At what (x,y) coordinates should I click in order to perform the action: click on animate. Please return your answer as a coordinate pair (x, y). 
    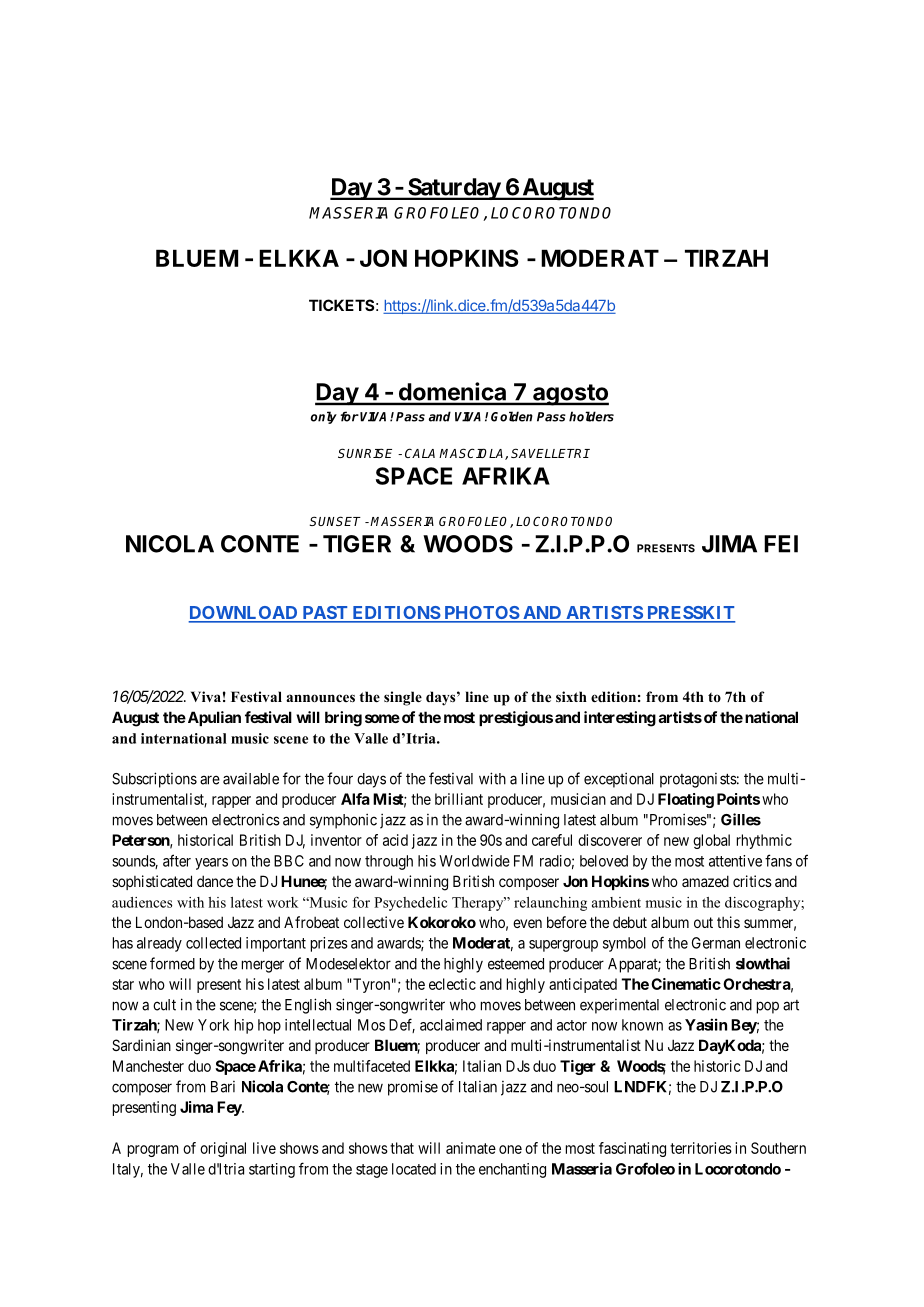
    Looking at the image, I should click on (471, 1148).
